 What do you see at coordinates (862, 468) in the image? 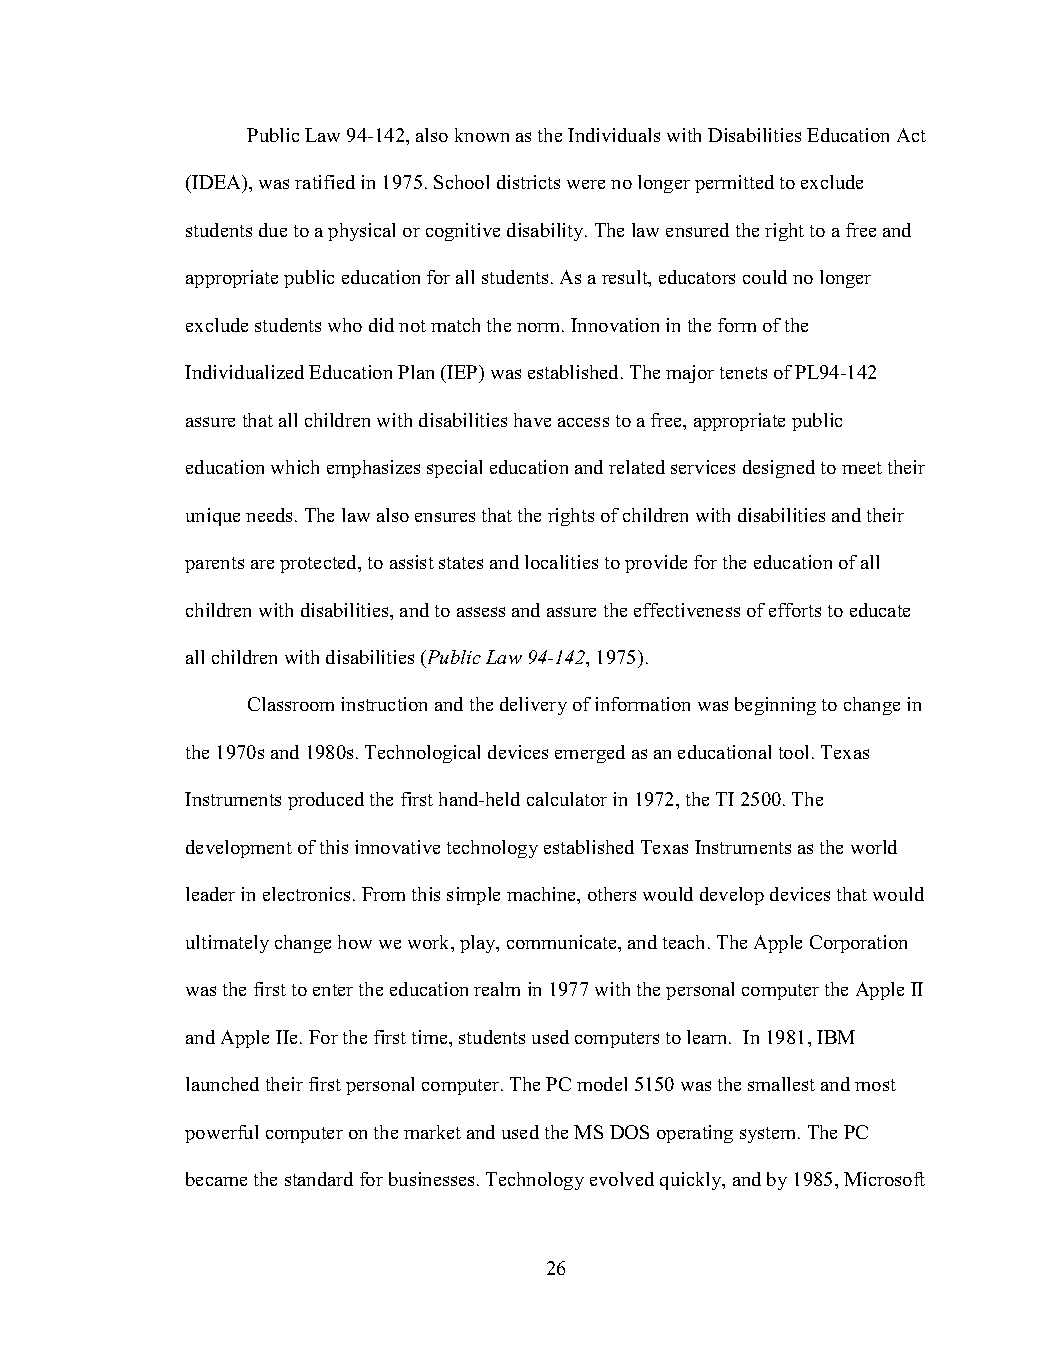
I see `meet` at bounding box center [862, 468].
